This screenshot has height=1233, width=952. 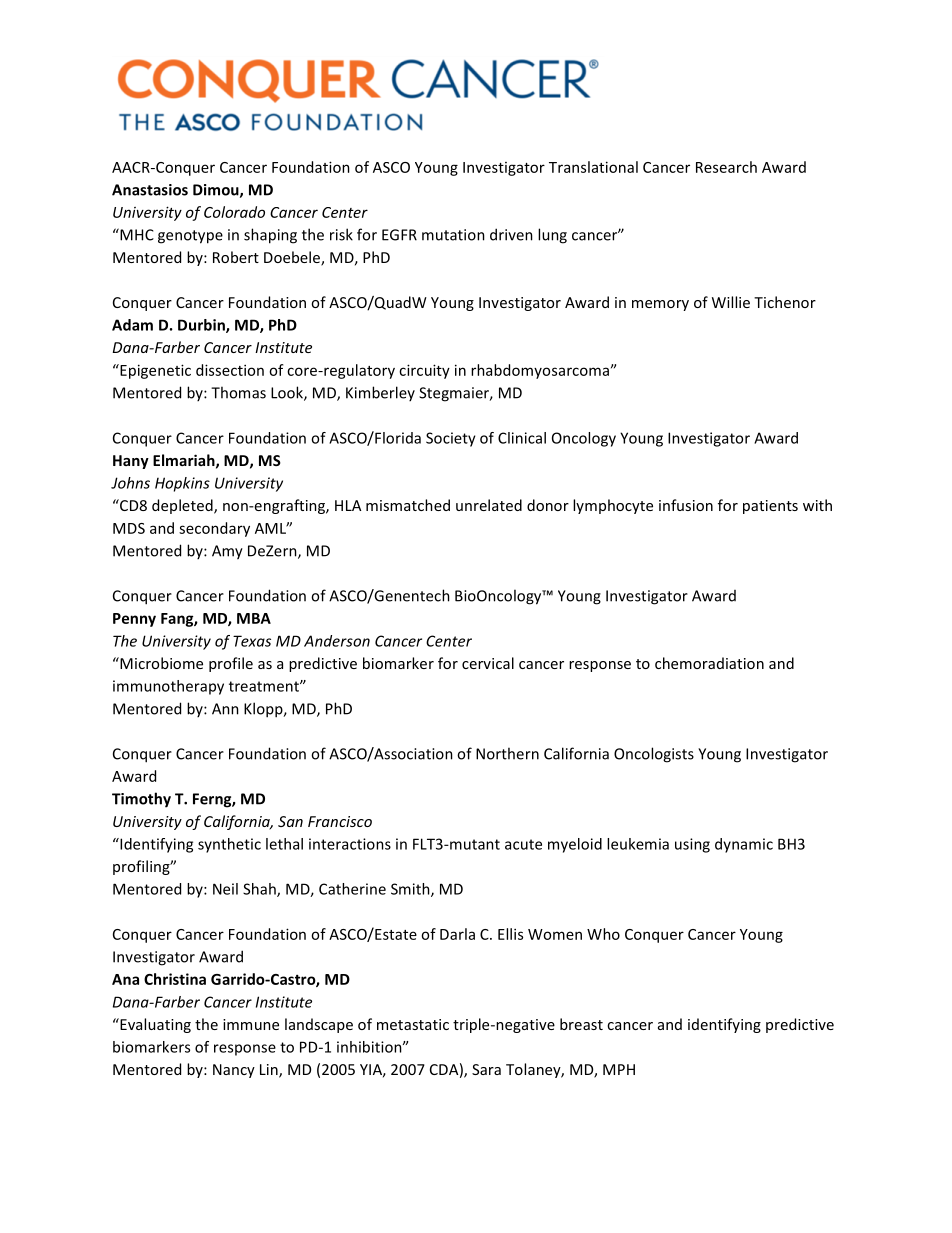 I want to click on Colorado, so click(x=234, y=212).
